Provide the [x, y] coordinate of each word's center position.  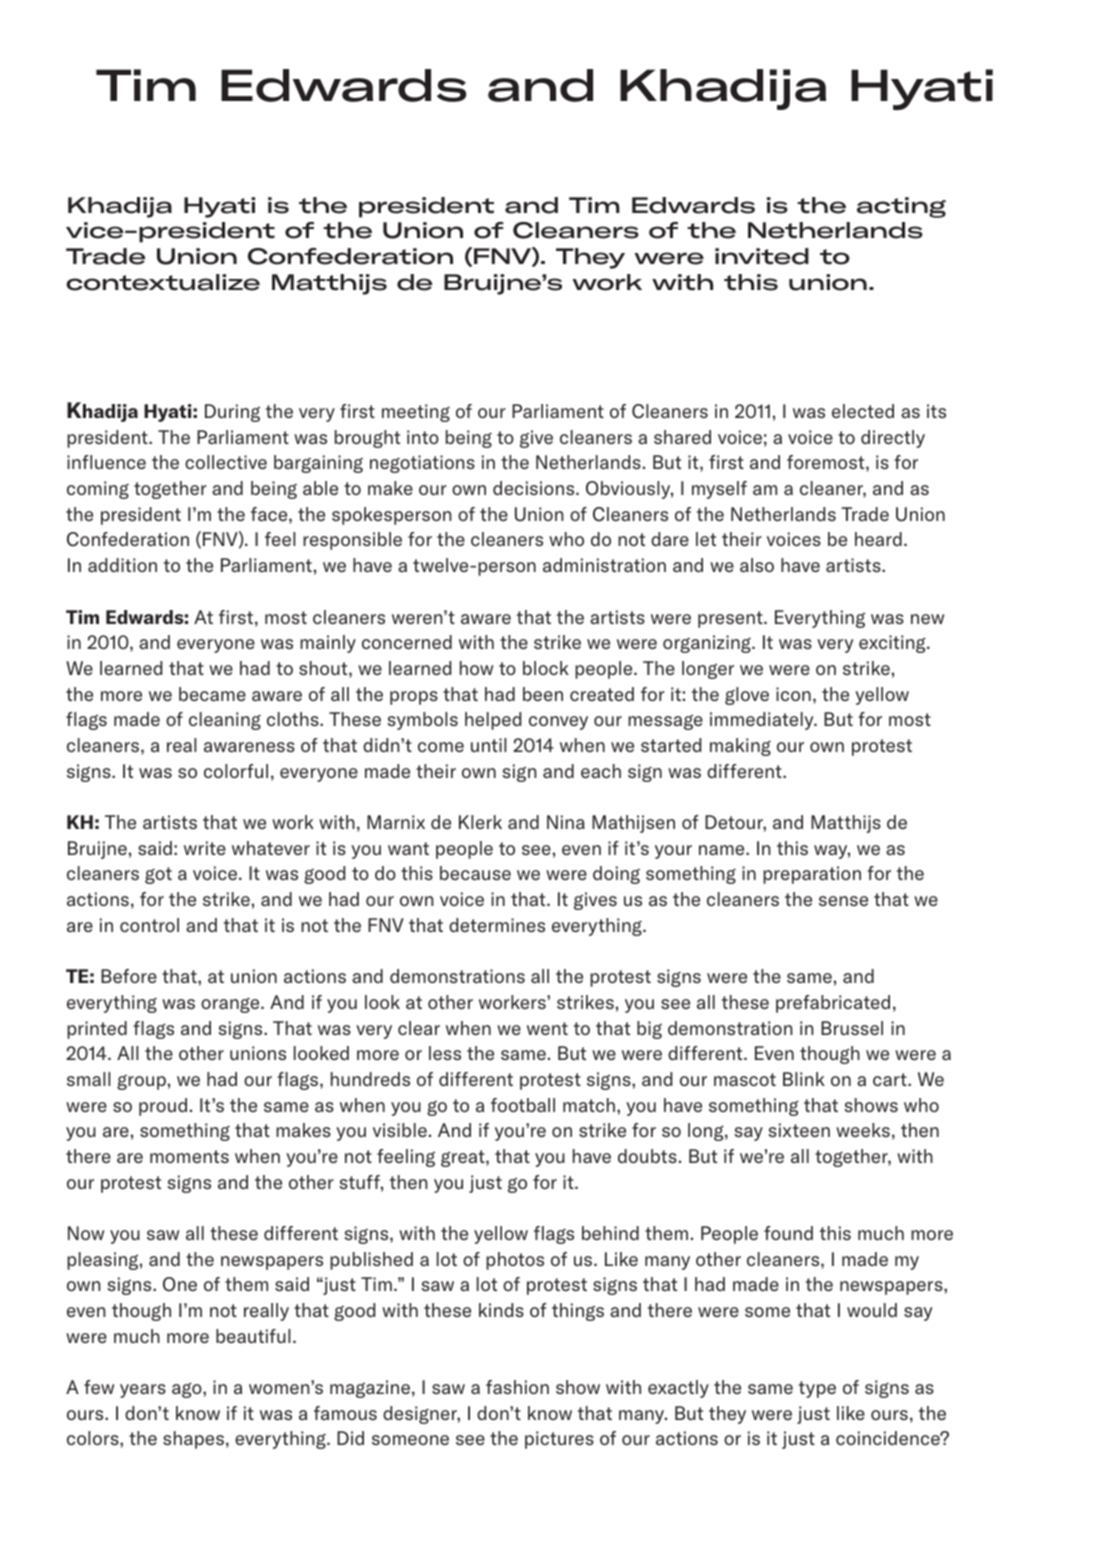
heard [878, 539]
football [523, 1105]
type [817, 1389]
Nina [566, 822]
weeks [863, 1130]
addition [122, 565]
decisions [535, 488]
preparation [812, 875]
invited [762, 256]
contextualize [163, 282]
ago [188, 1390]
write [205, 848]
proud [163, 1107]
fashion [517, 1387]
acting [901, 207]
